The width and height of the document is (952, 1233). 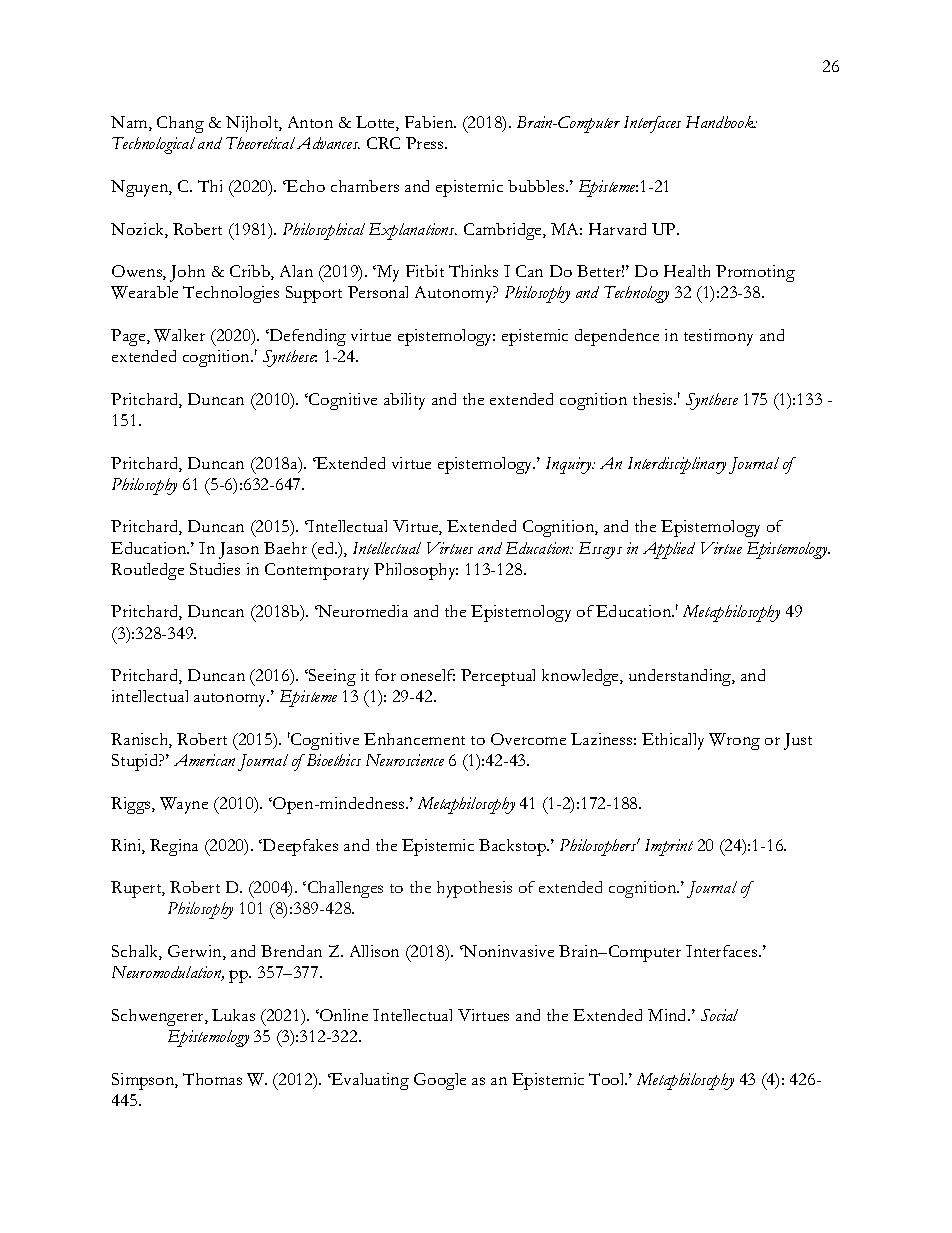 What do you see at coordinates (473, 271) in the document?
I see `Thinks` at bounding box center [473, 271].
